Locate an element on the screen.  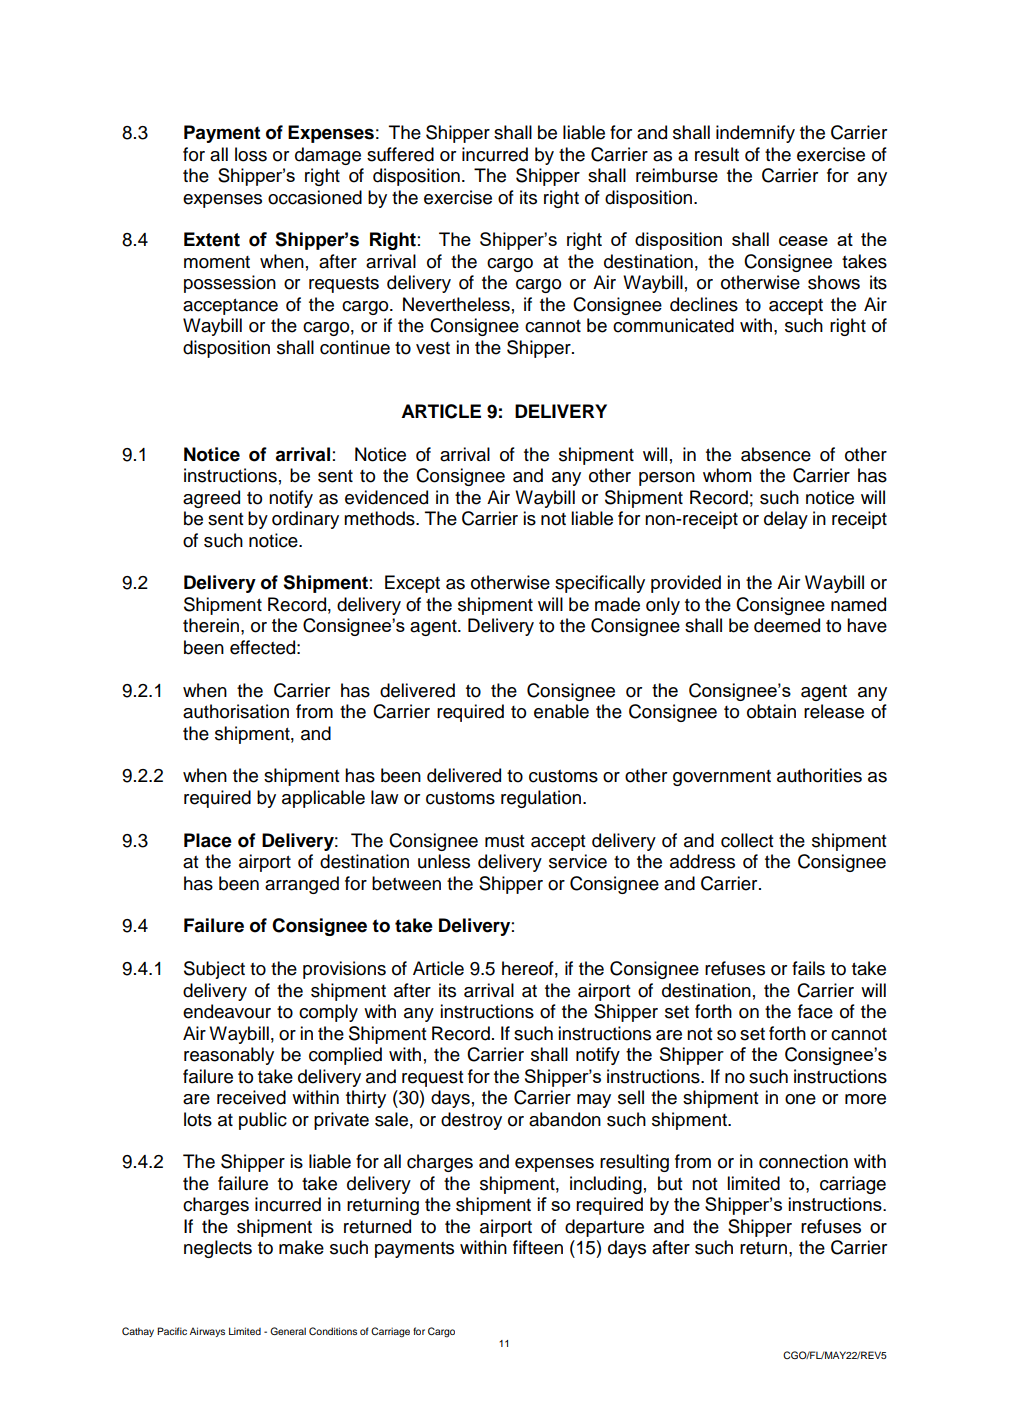
fifteen is located at coordinates (538, 1247).
